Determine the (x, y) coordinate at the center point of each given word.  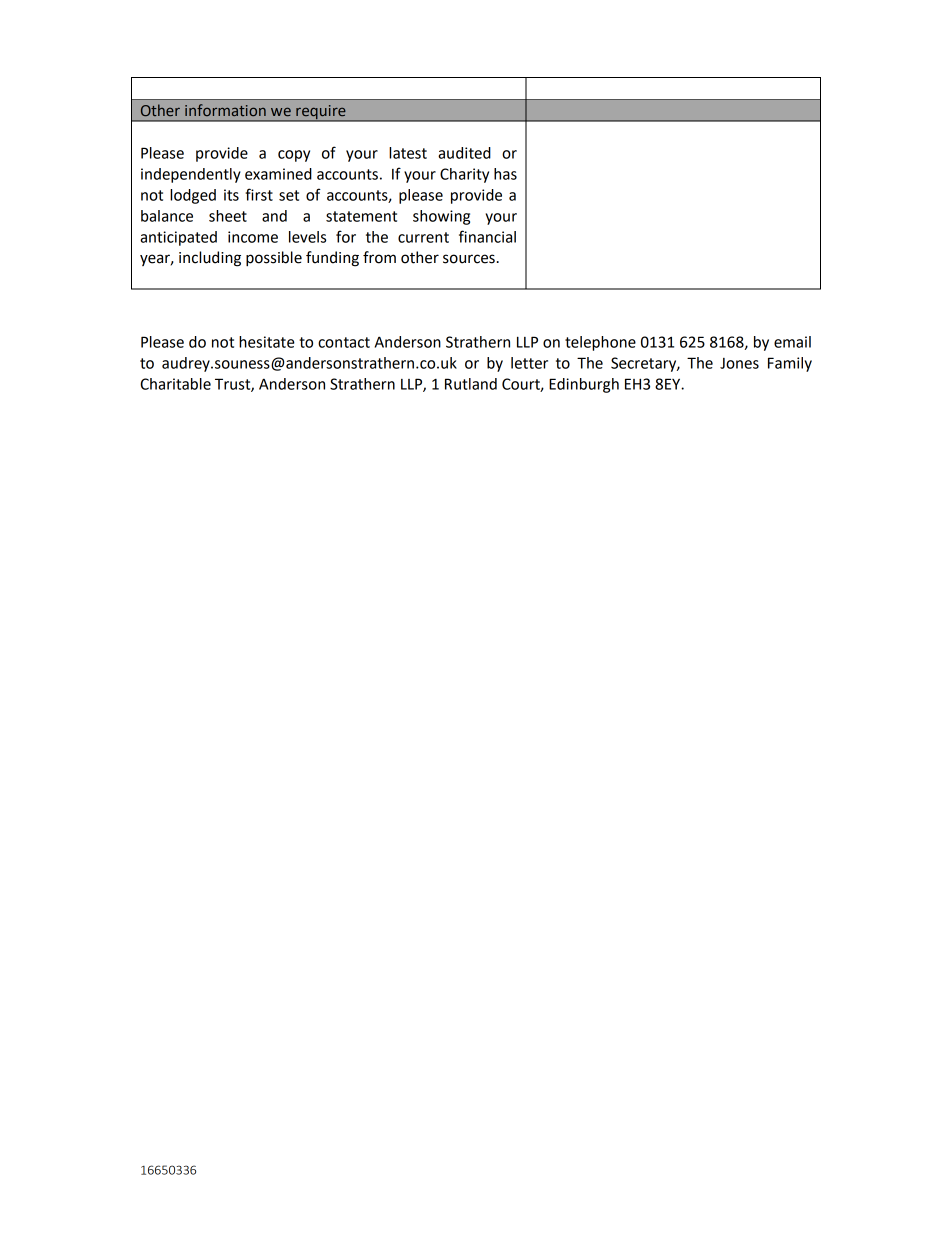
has (505, 174)
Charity (464, 175)
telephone (600, 343)
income (253, 237)
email (792, 342)
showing (441, 217)
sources (469, 259)
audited (464, 153)
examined (278, 174)
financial (487, 236)
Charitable (175, 384)
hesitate (267, 342)
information (225, 110)
